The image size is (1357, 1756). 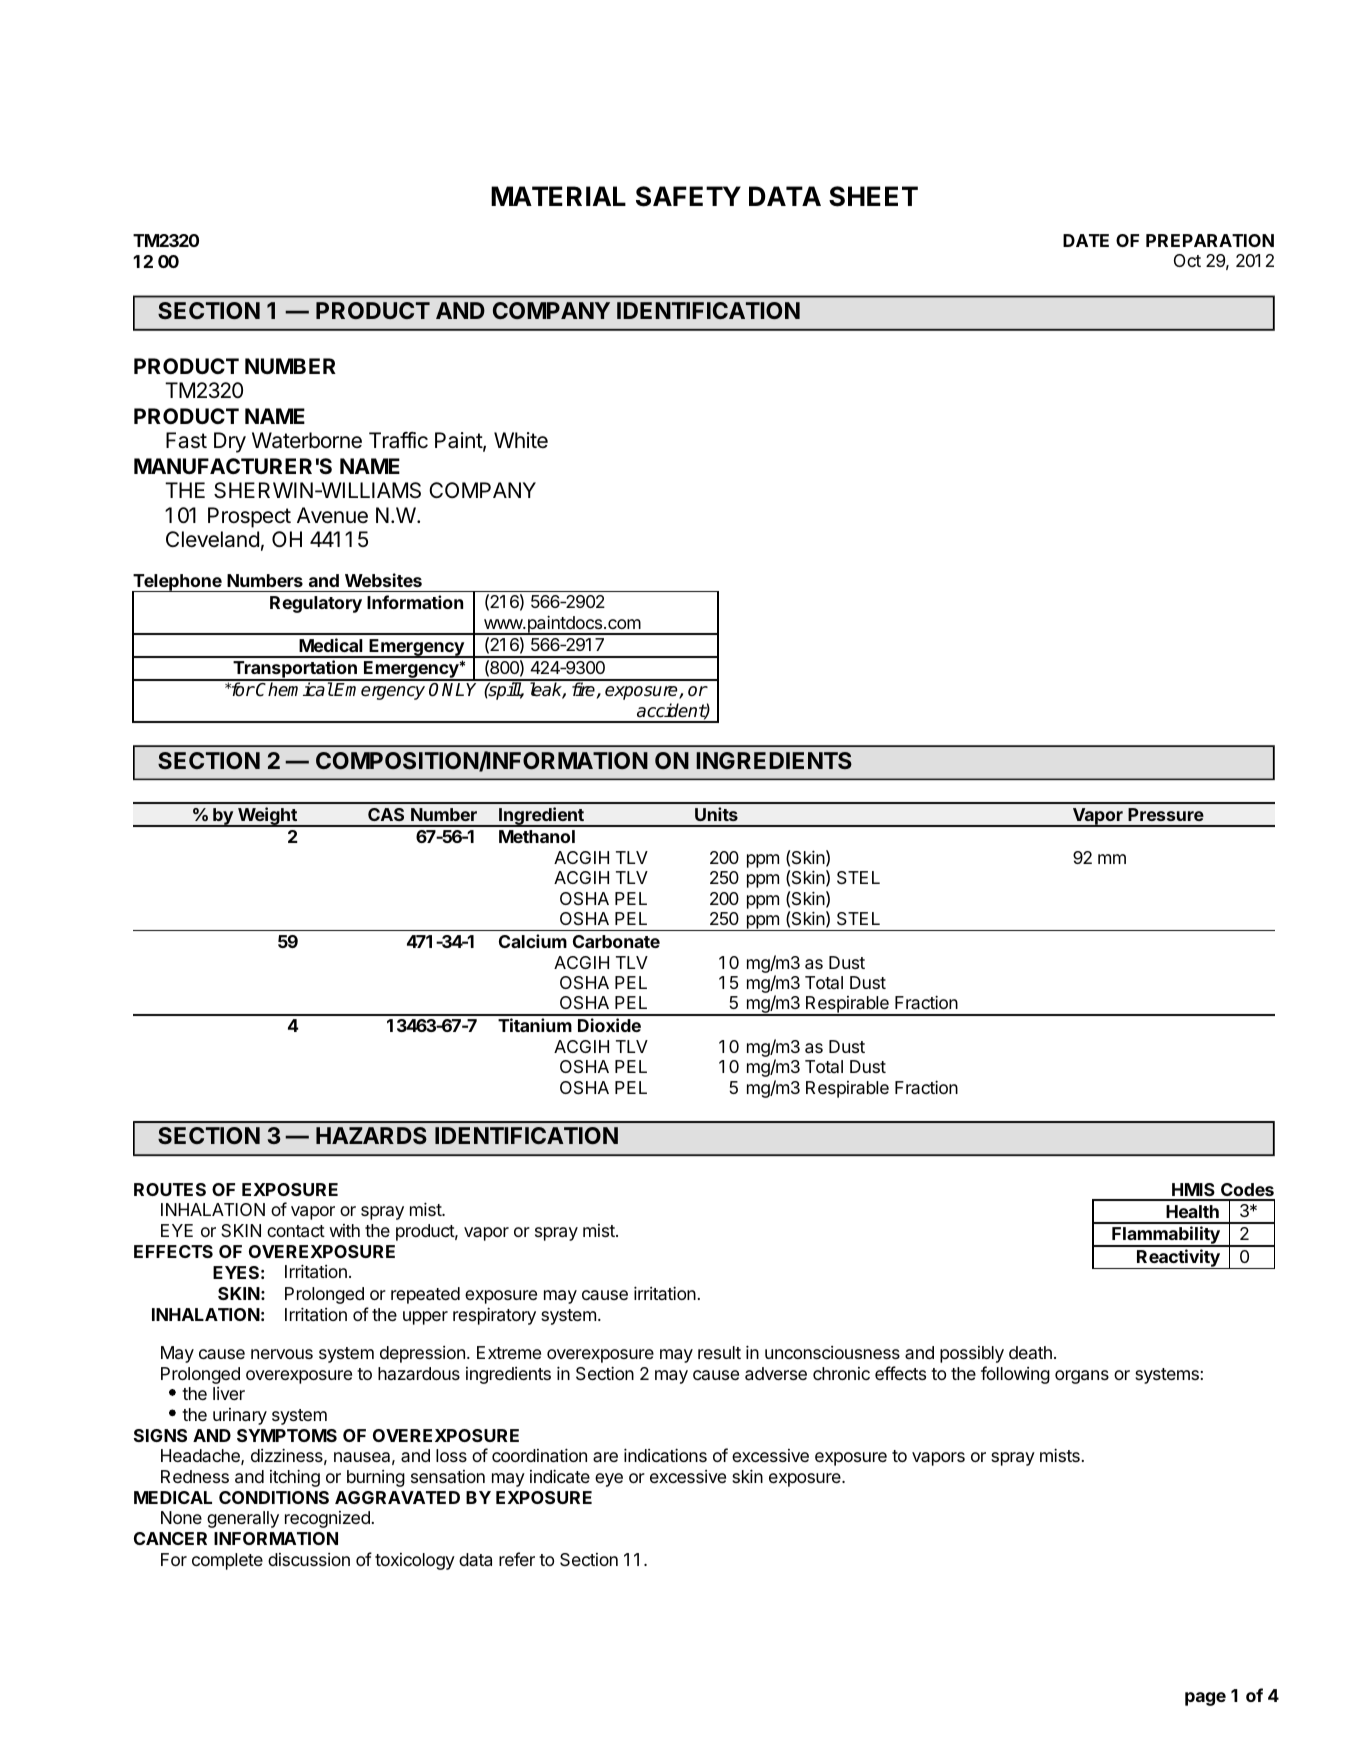 What do you see at coordinates (1086, 240) in the screenshot?
I see `DATE` at bounding box center [1086, 240].
